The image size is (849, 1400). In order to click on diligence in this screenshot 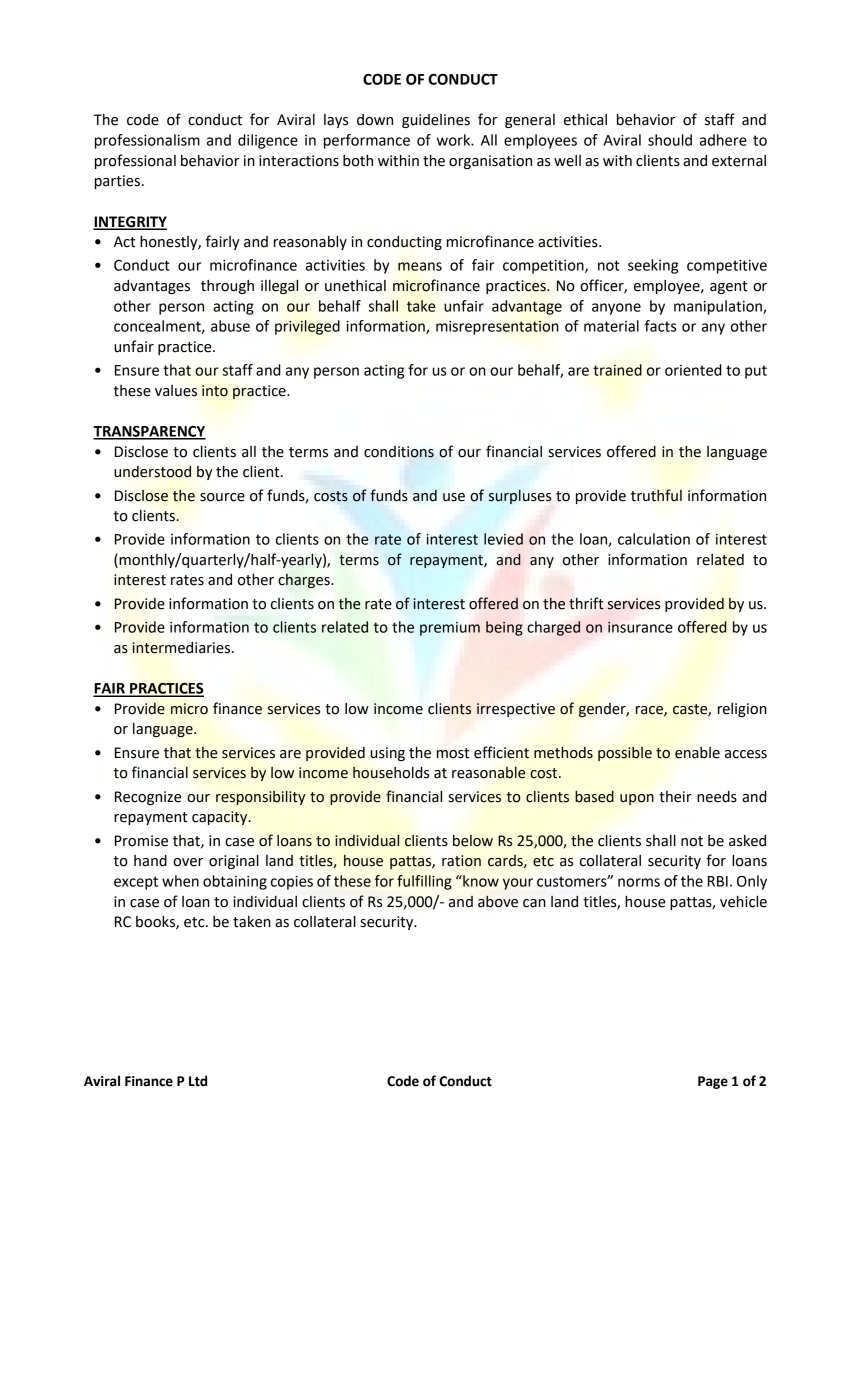, I will do `click(268, 141)`.
